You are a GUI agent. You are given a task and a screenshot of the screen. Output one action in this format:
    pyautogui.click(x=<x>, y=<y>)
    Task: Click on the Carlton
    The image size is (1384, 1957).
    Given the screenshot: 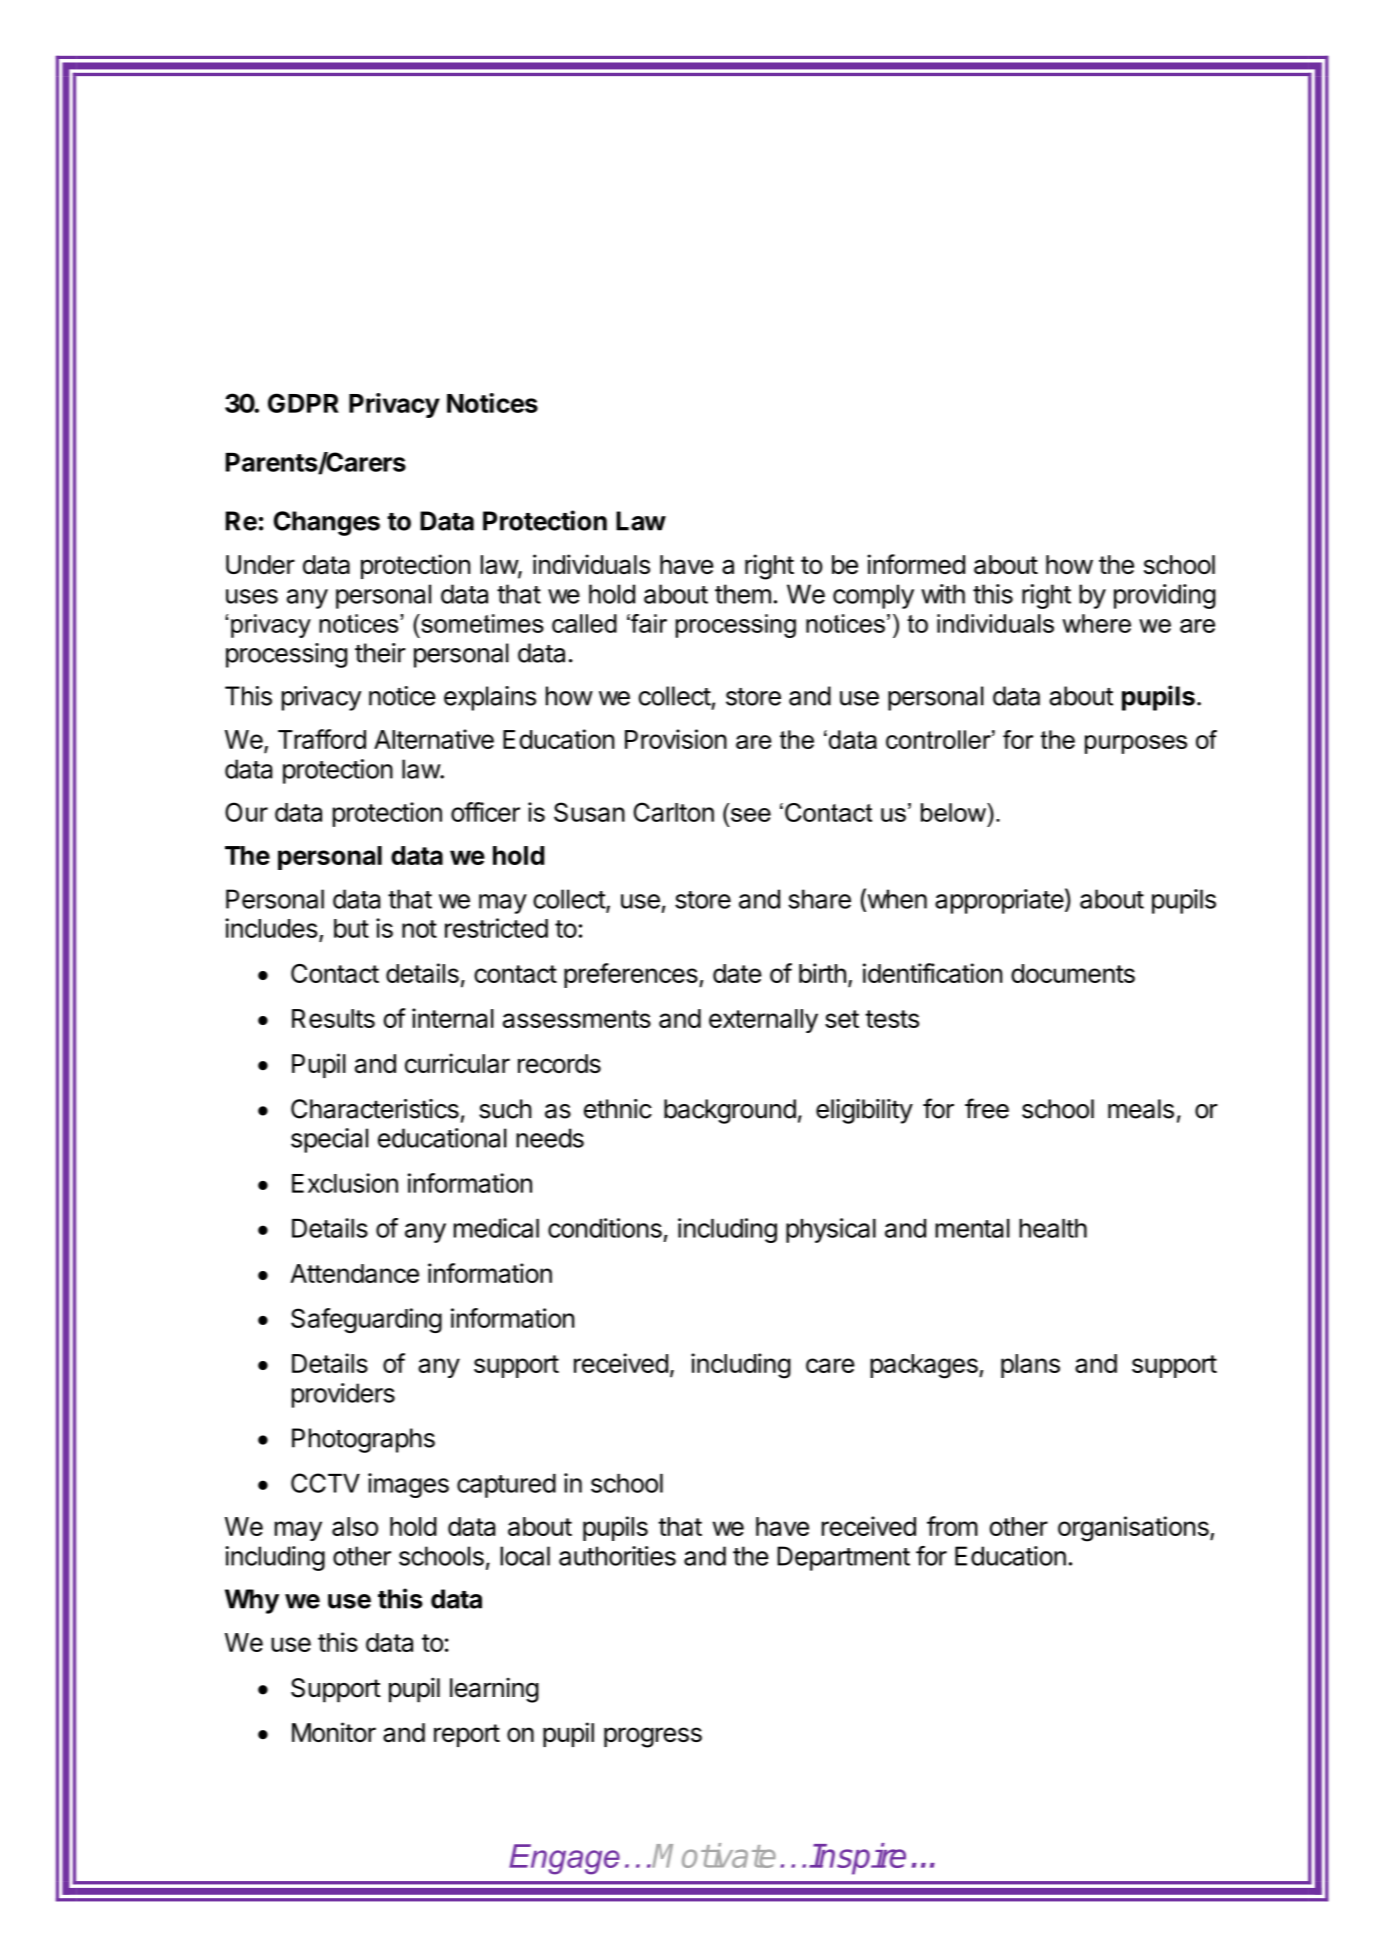 What is the action you would take?
    pyautogui.click(x=673, y=812)
